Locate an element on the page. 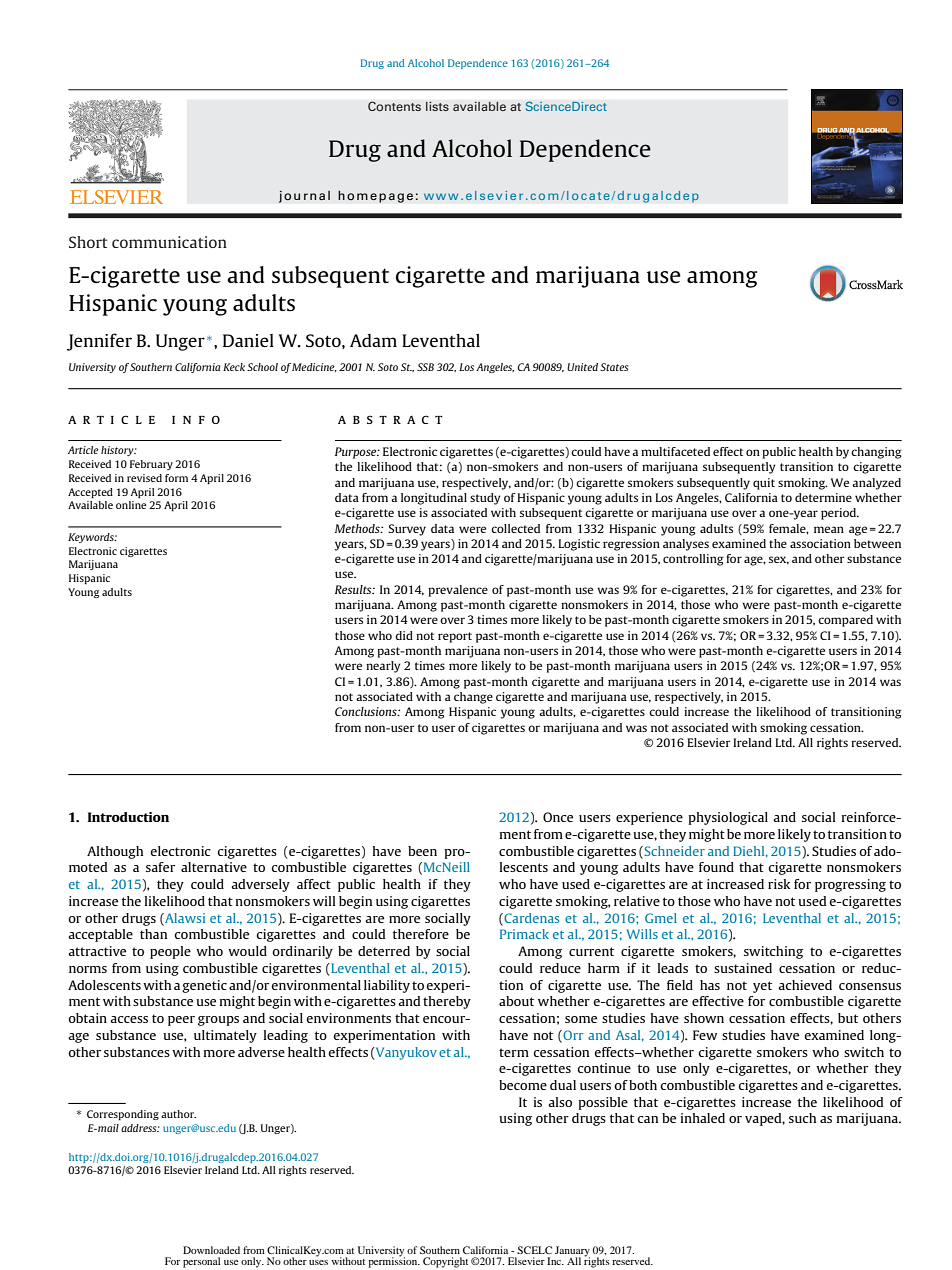  change is located at coordinates (473, 698).
